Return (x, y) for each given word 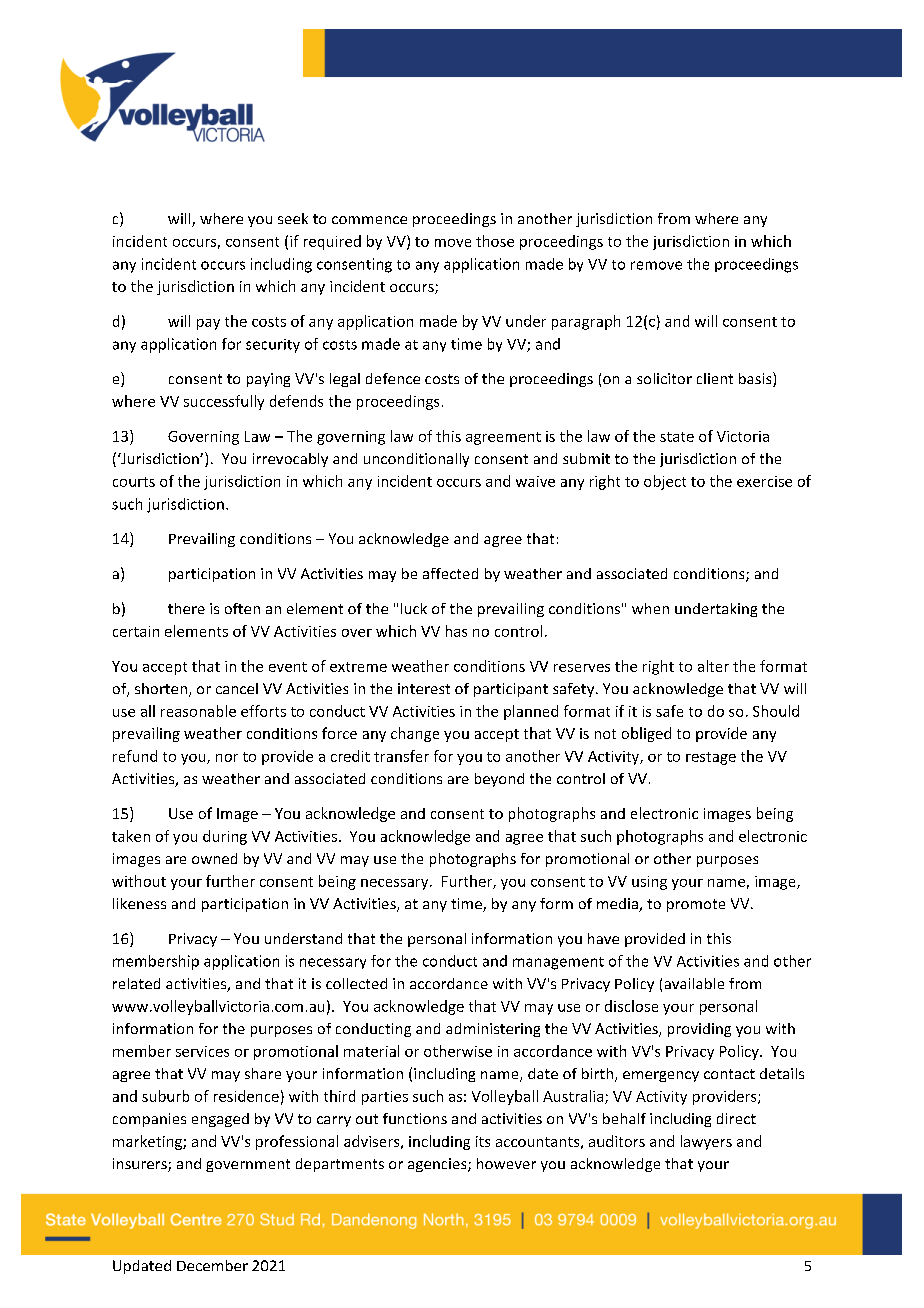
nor (227, 758)
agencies (438, 1165)
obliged (646, 734)
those (495, 241)
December (212, 1265)
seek (293, 218)
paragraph (586, 322)
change (415, 734)
